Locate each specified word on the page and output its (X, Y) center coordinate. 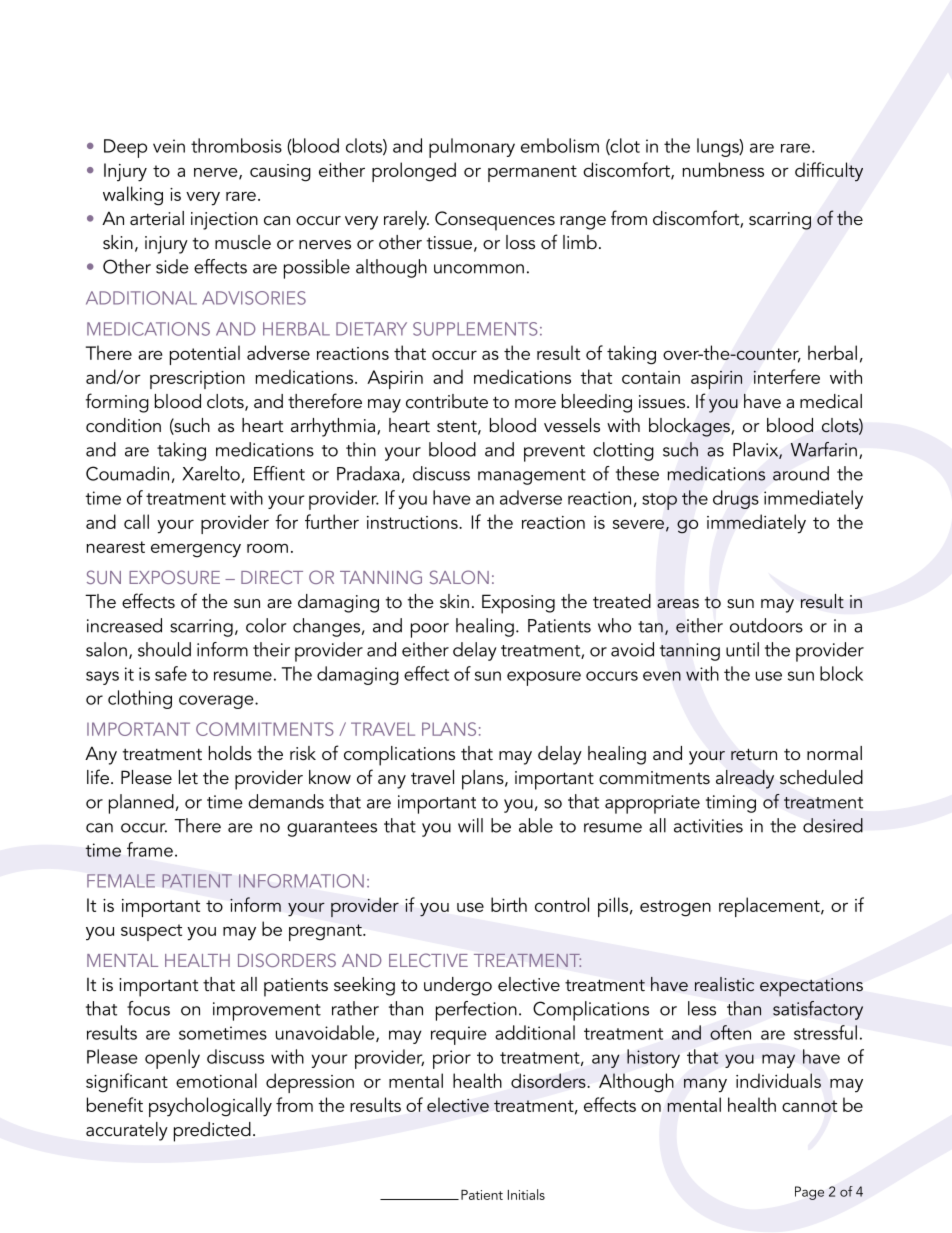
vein (169, 146)
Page (809, 1193)
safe (171, 673)
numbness (723, 169)
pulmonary (472, 148)
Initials (526, 1194)
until (742, 649)
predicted (212, 1132)
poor (430, 630)
